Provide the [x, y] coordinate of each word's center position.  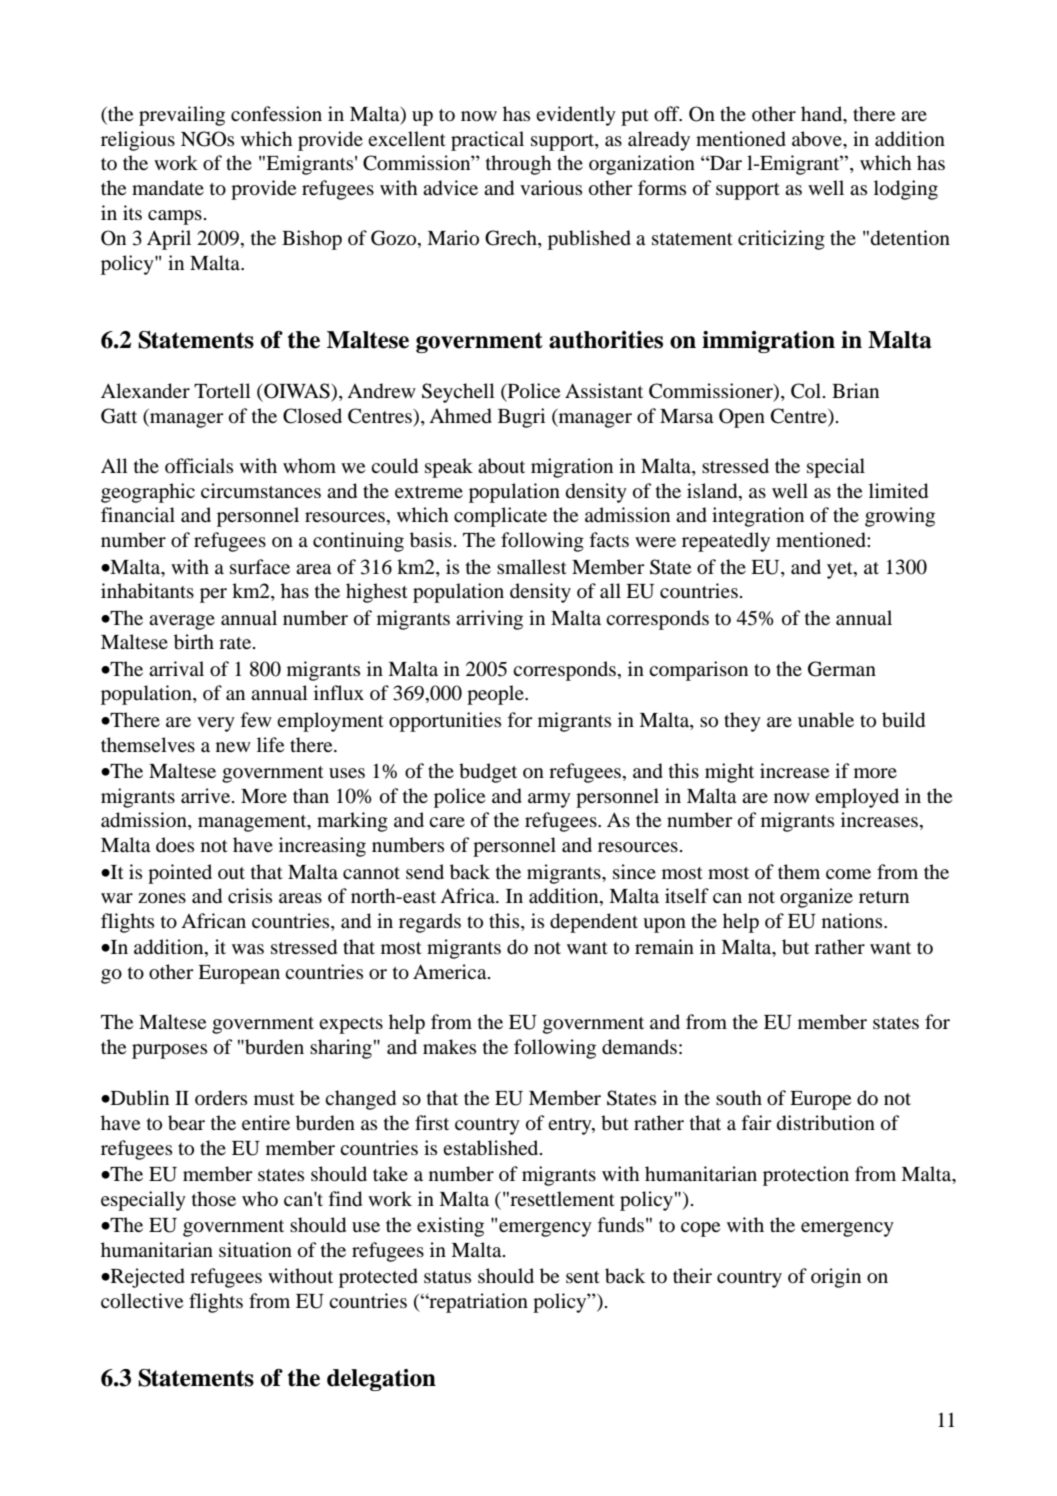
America [451, 971]
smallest [532, 566]
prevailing [182, 116]
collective [142, 1301]
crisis [250, 895]
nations [853, 921]
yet [841, 570]
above [818, 139]
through [518, 165]
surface [260, 567]
